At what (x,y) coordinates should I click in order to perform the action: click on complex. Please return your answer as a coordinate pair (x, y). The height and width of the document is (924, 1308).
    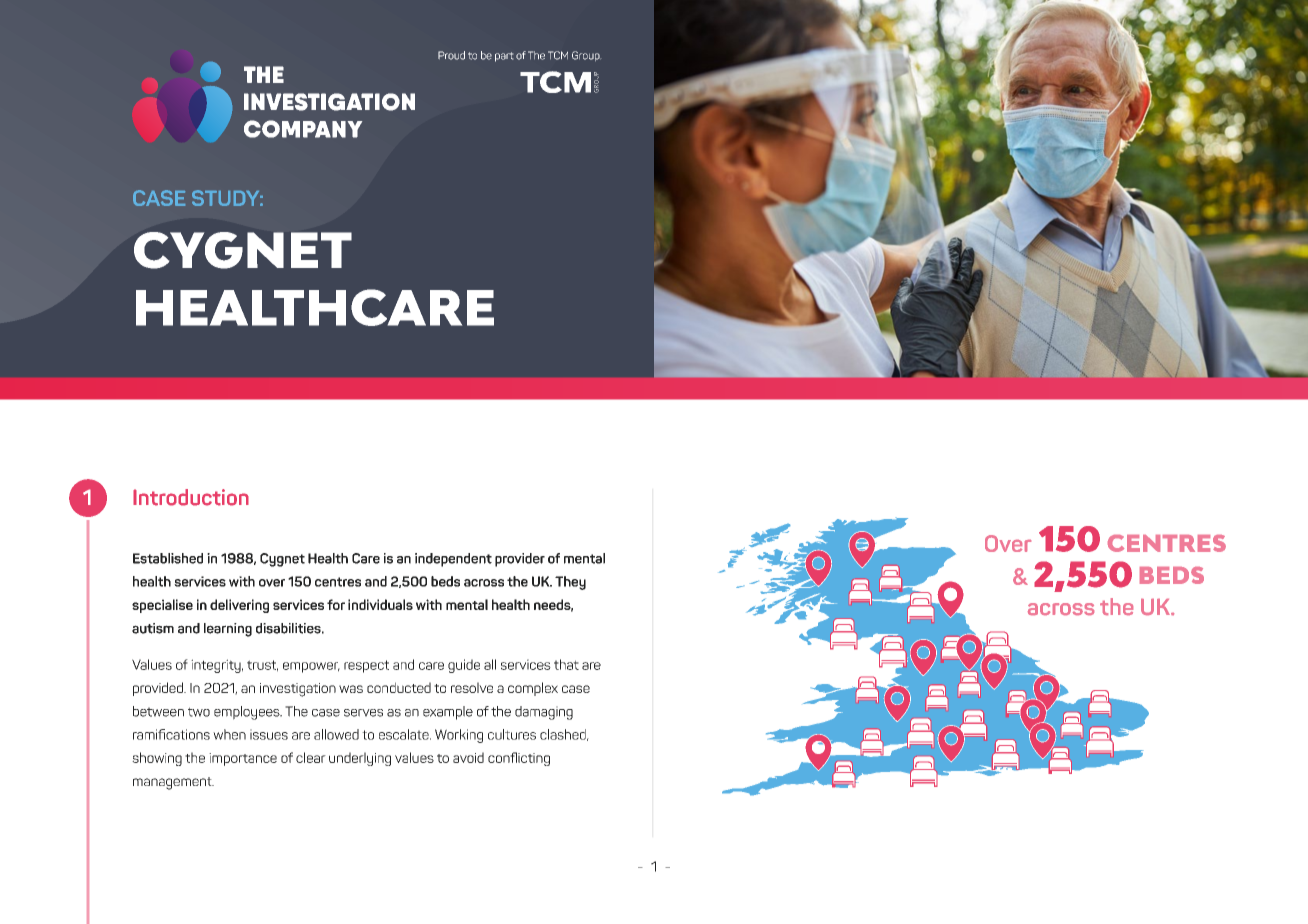
    Looking at the image, I should click on (533, 689).
